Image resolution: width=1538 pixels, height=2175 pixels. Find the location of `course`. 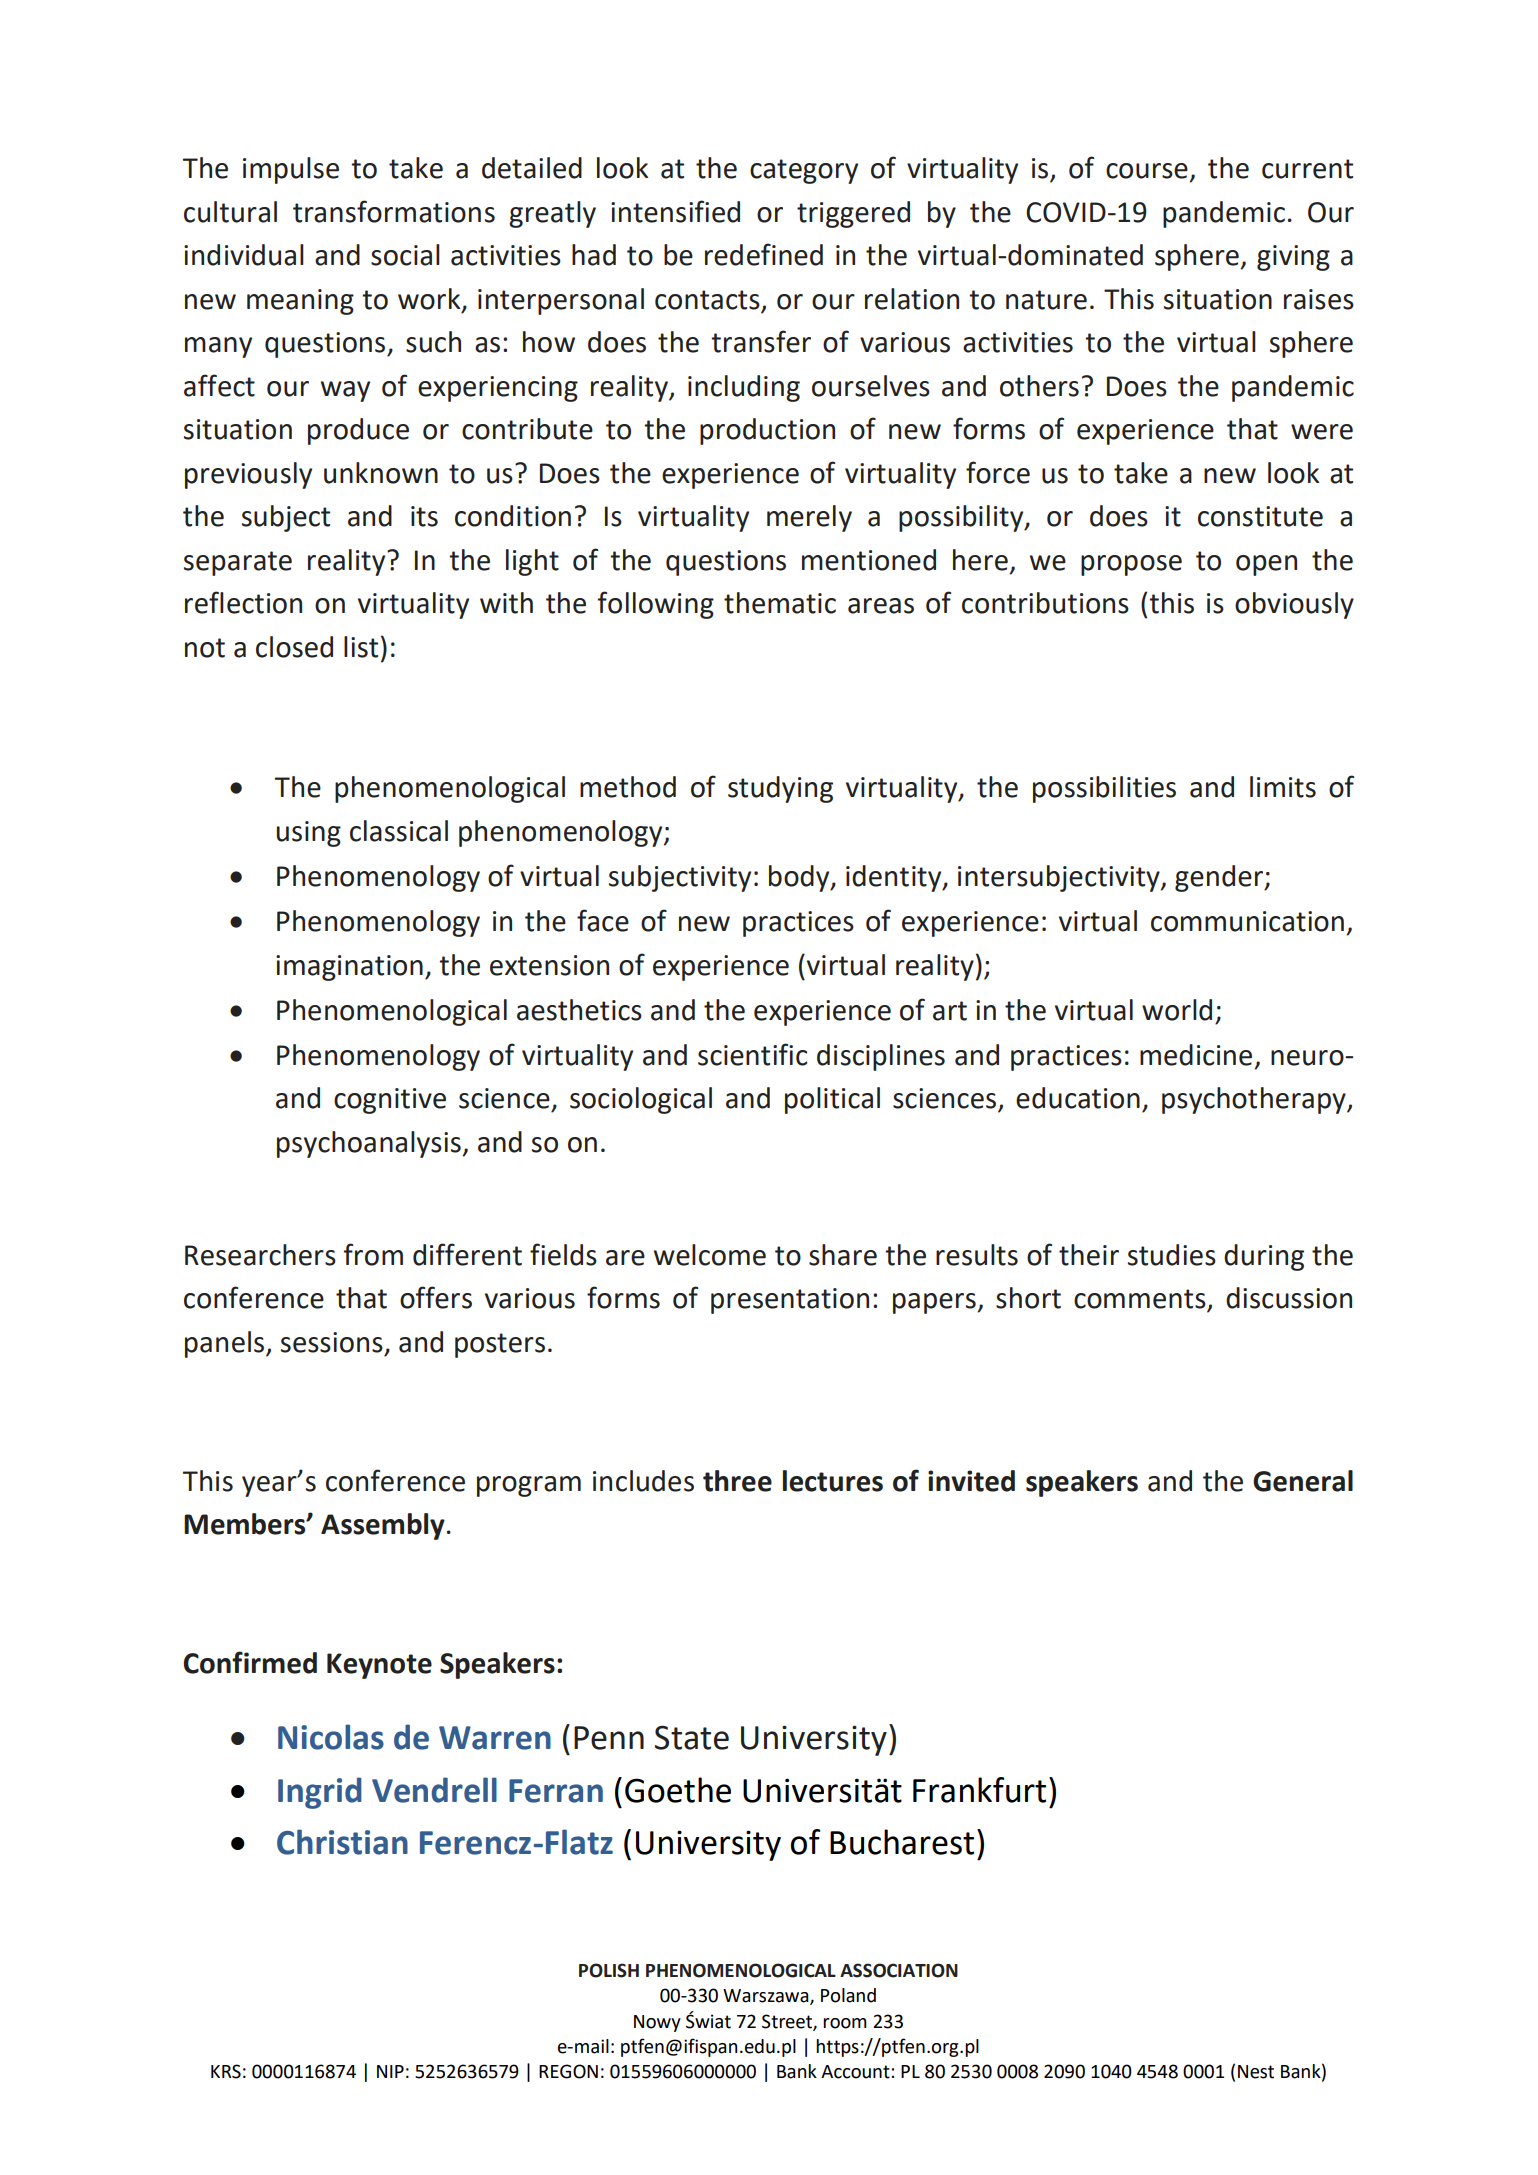

course is located at coordinates (1147, 171).
